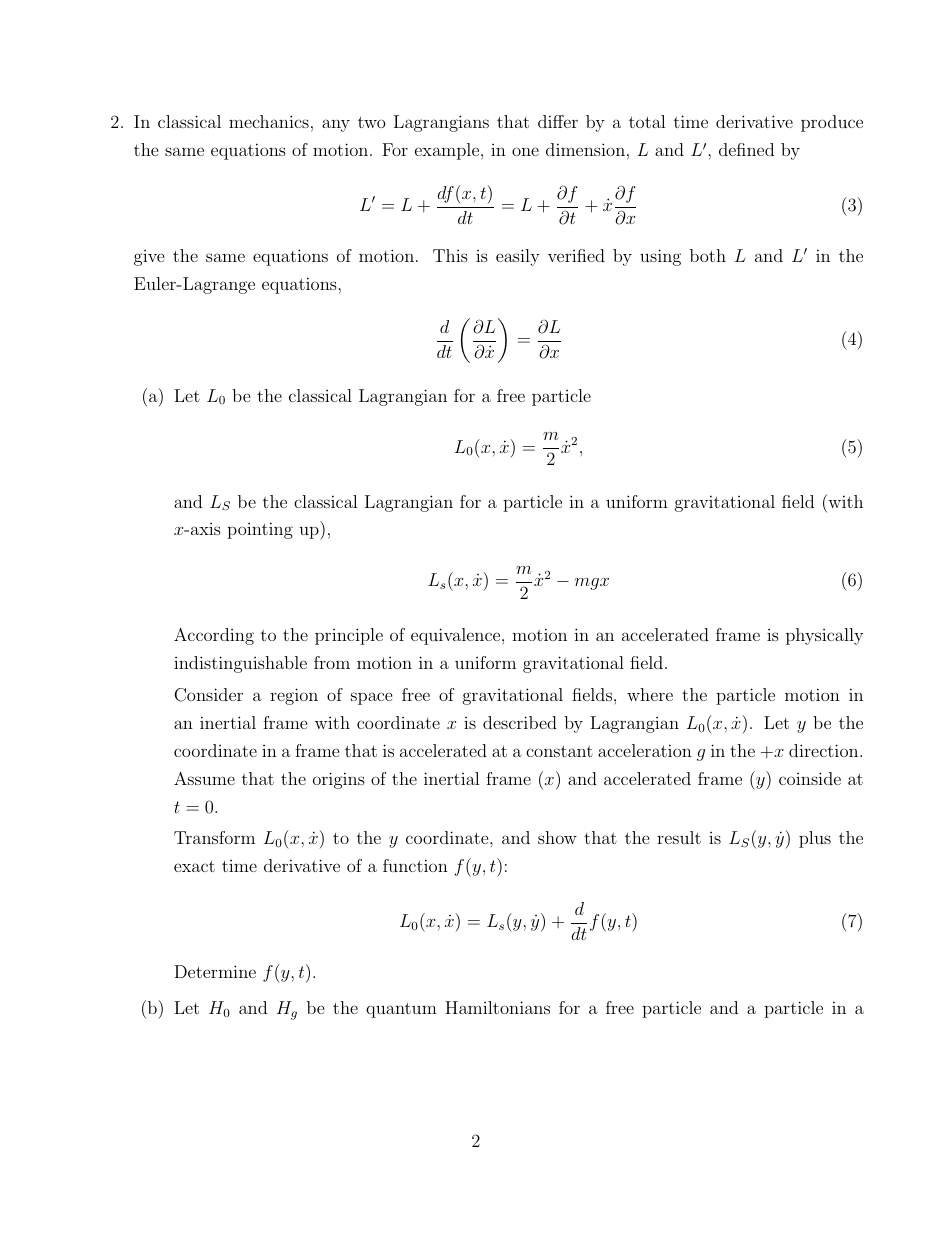 The width and height of the screenshot is (952, 1233). I want to click on mechanics, so click(269, 121).
